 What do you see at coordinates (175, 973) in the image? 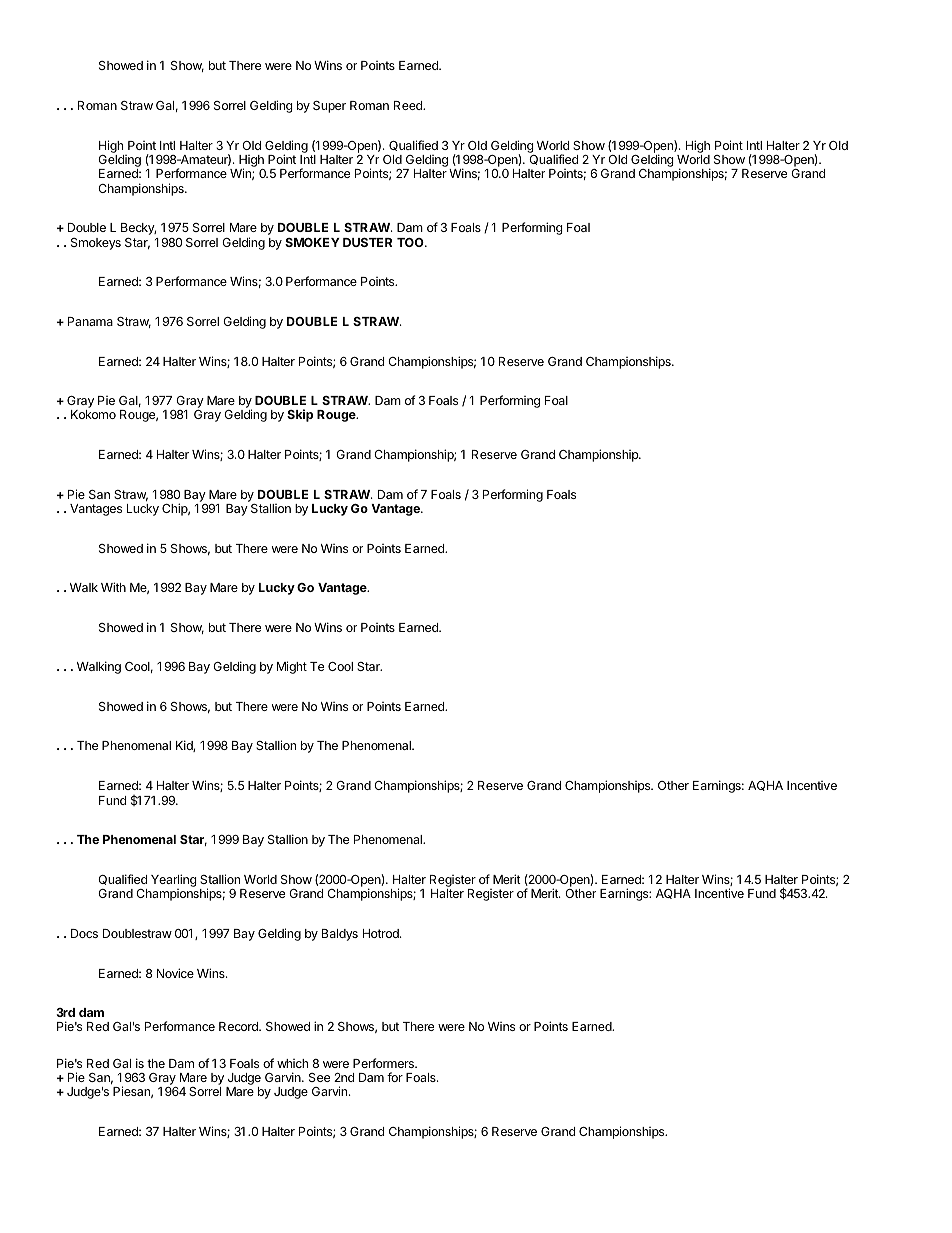
I see `Novice` at bounding box center [175, 973].
